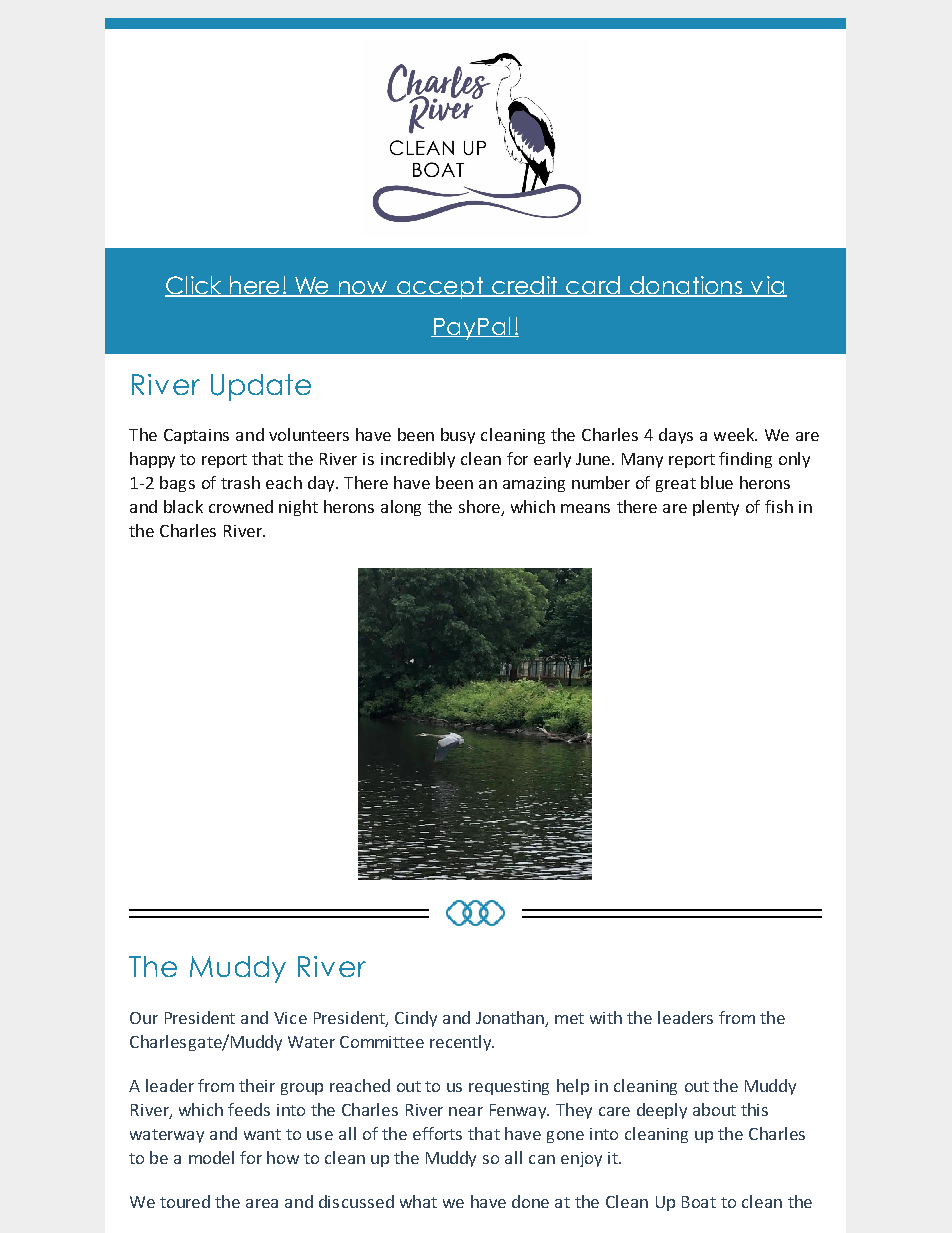 The image size is (952, 1233). I want to click on accept, so click(440, 288).
